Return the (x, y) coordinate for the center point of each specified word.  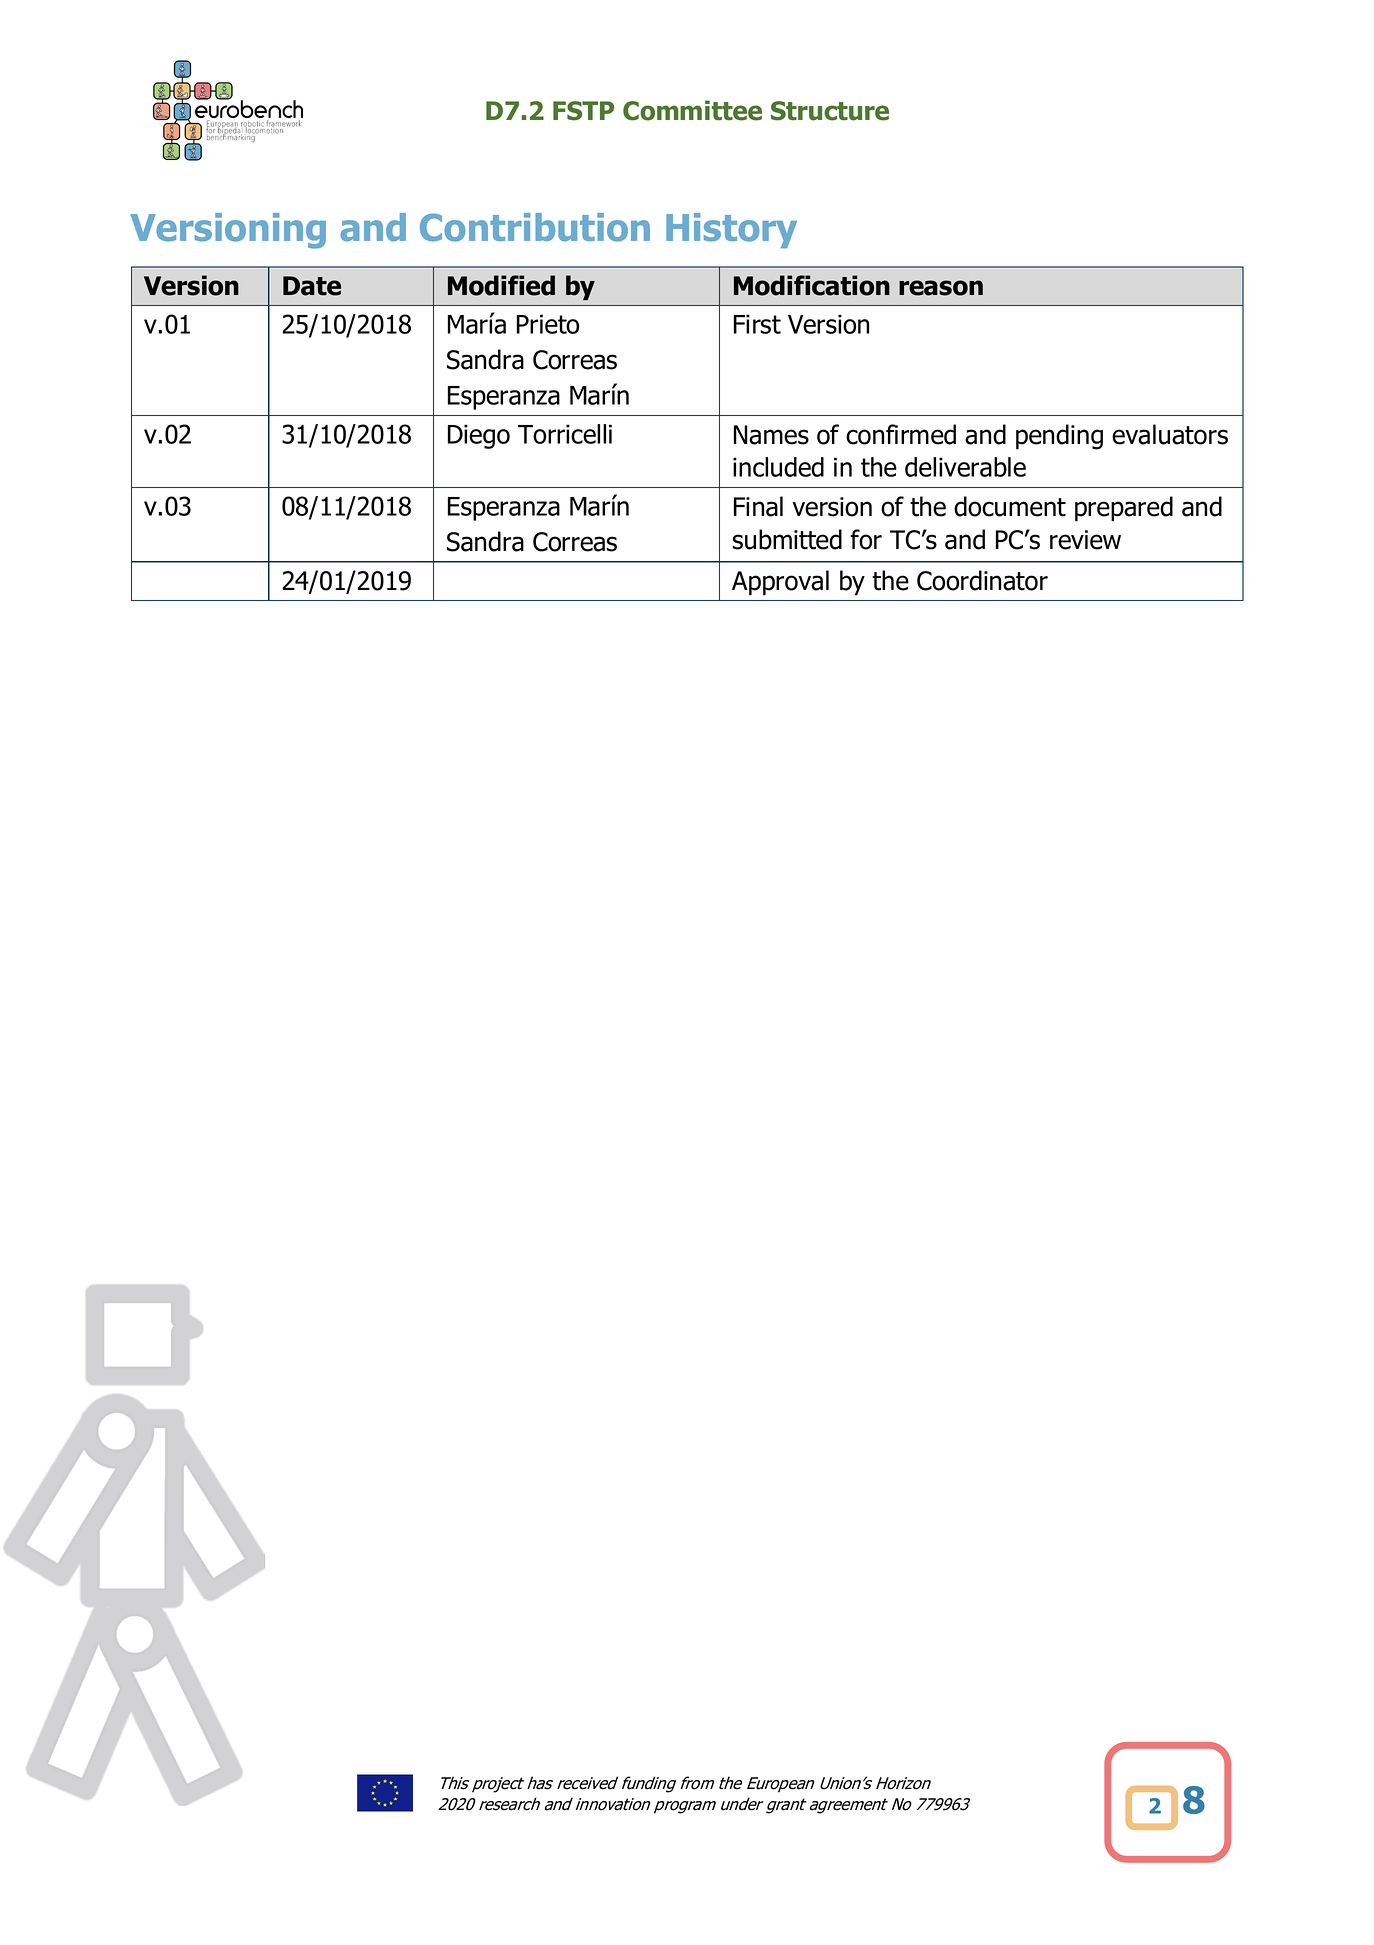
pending (1059, 437)
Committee (692, 110)
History (731, 230)
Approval (780, 582)
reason (941, 288)
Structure (830, 111)
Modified (501, 285)
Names (771, 435)
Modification (812, 285)
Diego (479, 436)
